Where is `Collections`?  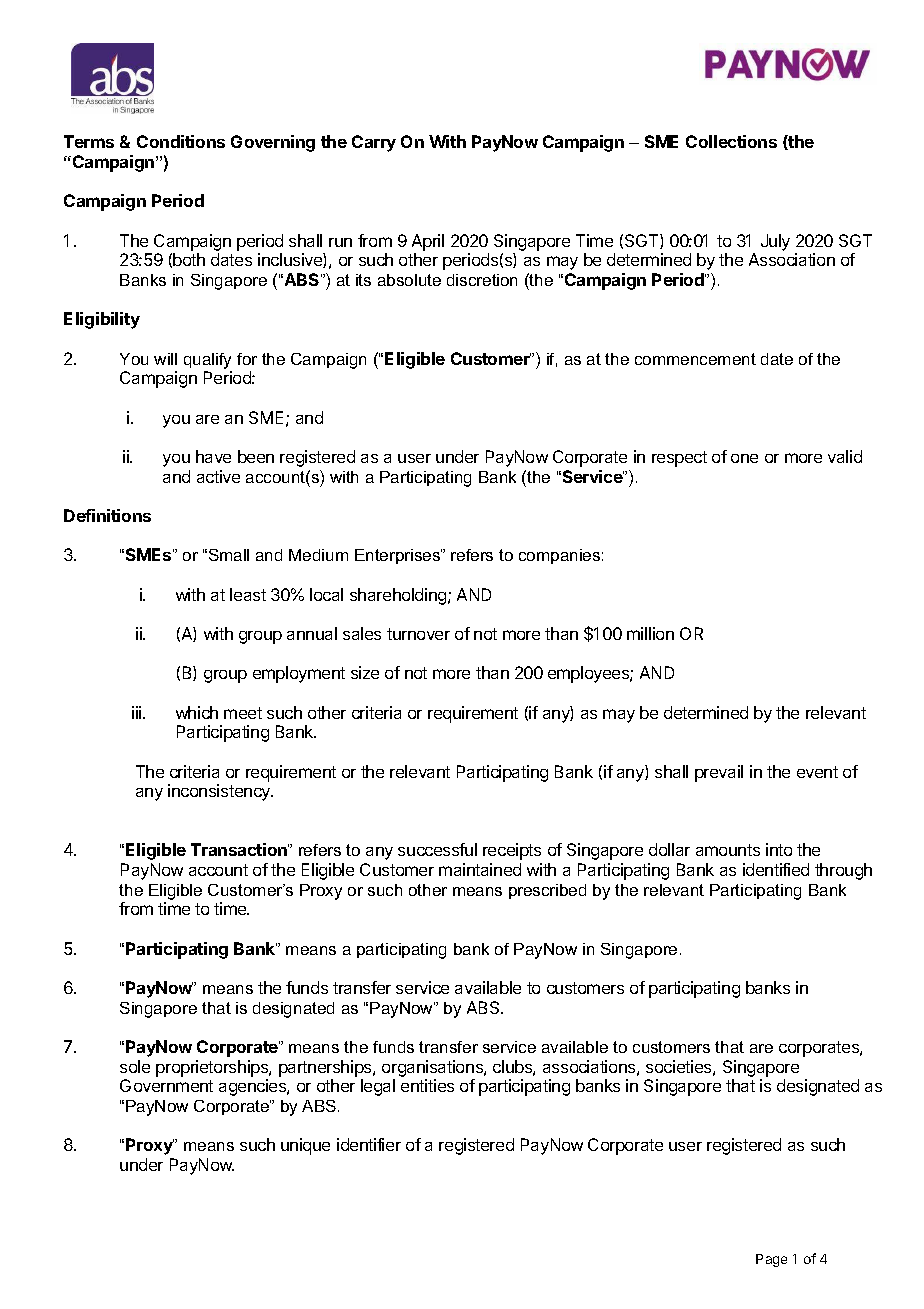 Collections is located at coordinates (731, 141).
